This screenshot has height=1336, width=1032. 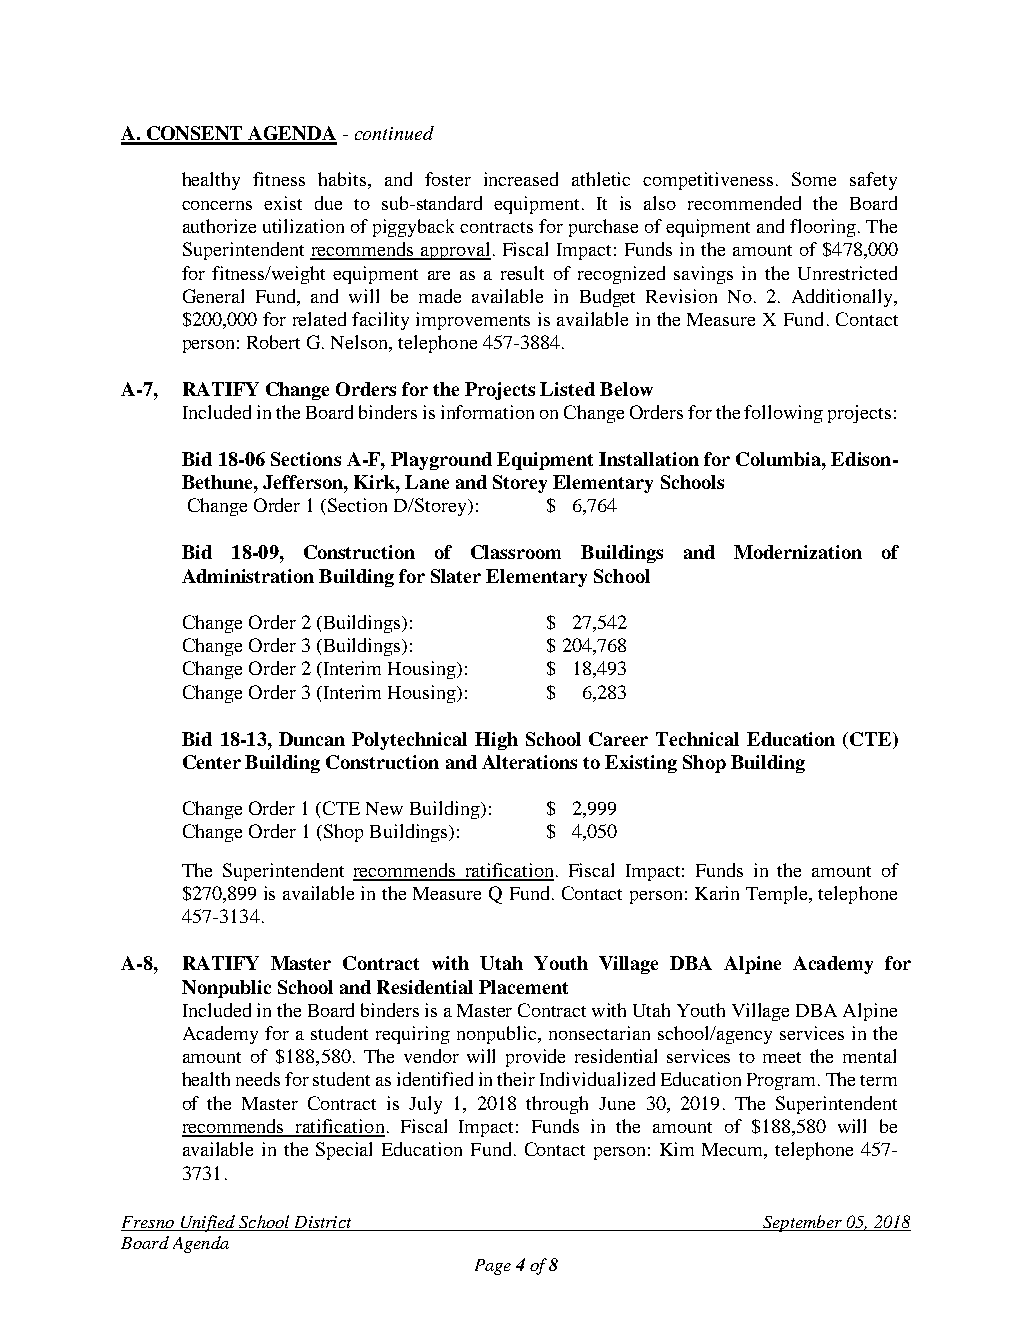 I want to click on Career, so click(x=618, y=739).
